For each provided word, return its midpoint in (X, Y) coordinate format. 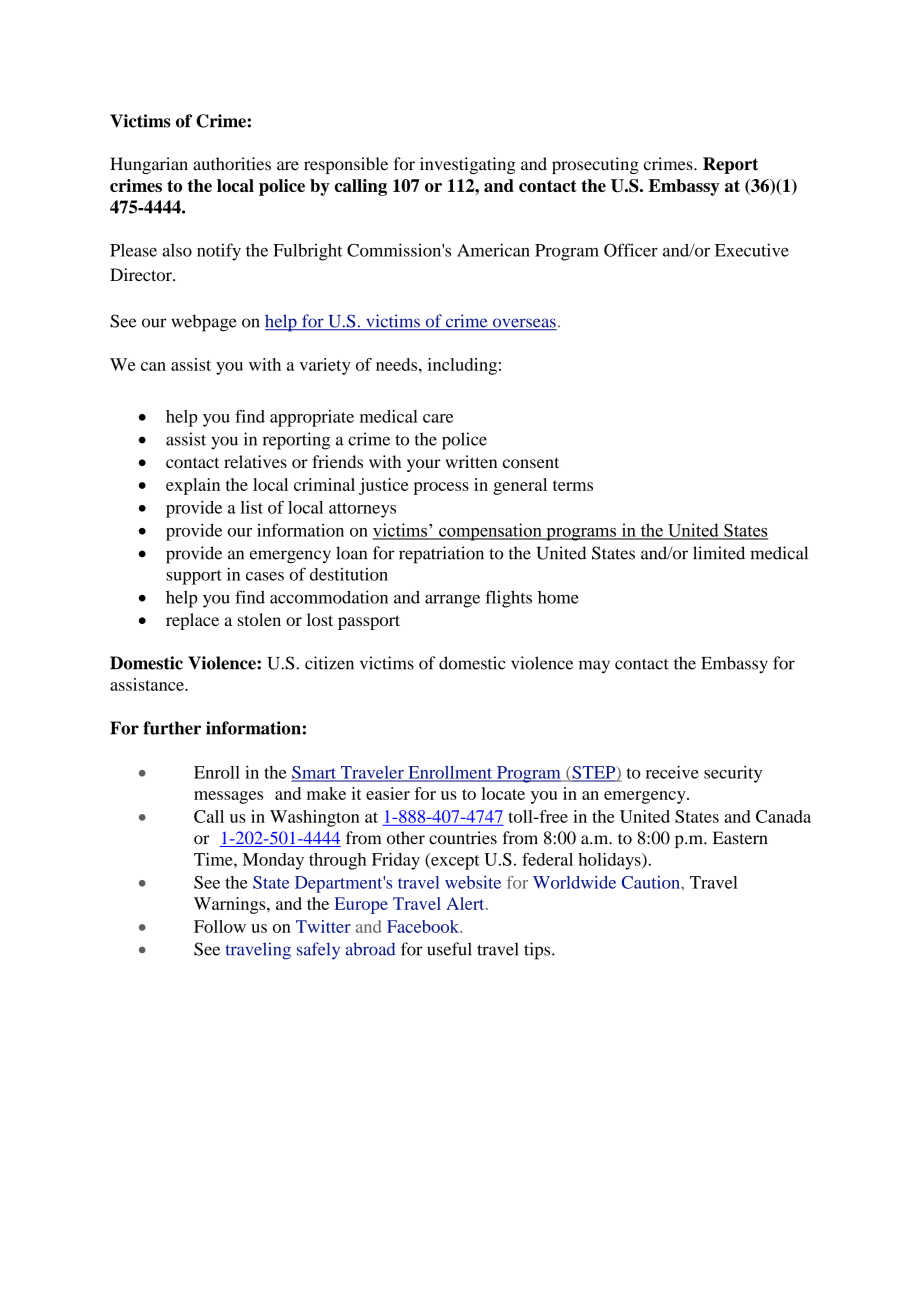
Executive (752, 250)
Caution (652, 882)
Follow (220, 926)
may (594, 667)
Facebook (424, 926)
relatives (255, 461)
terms (573, 485)
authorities (232, 164)
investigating (468, 165)
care (438, 418)
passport (369, 622)
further (172, 728)
